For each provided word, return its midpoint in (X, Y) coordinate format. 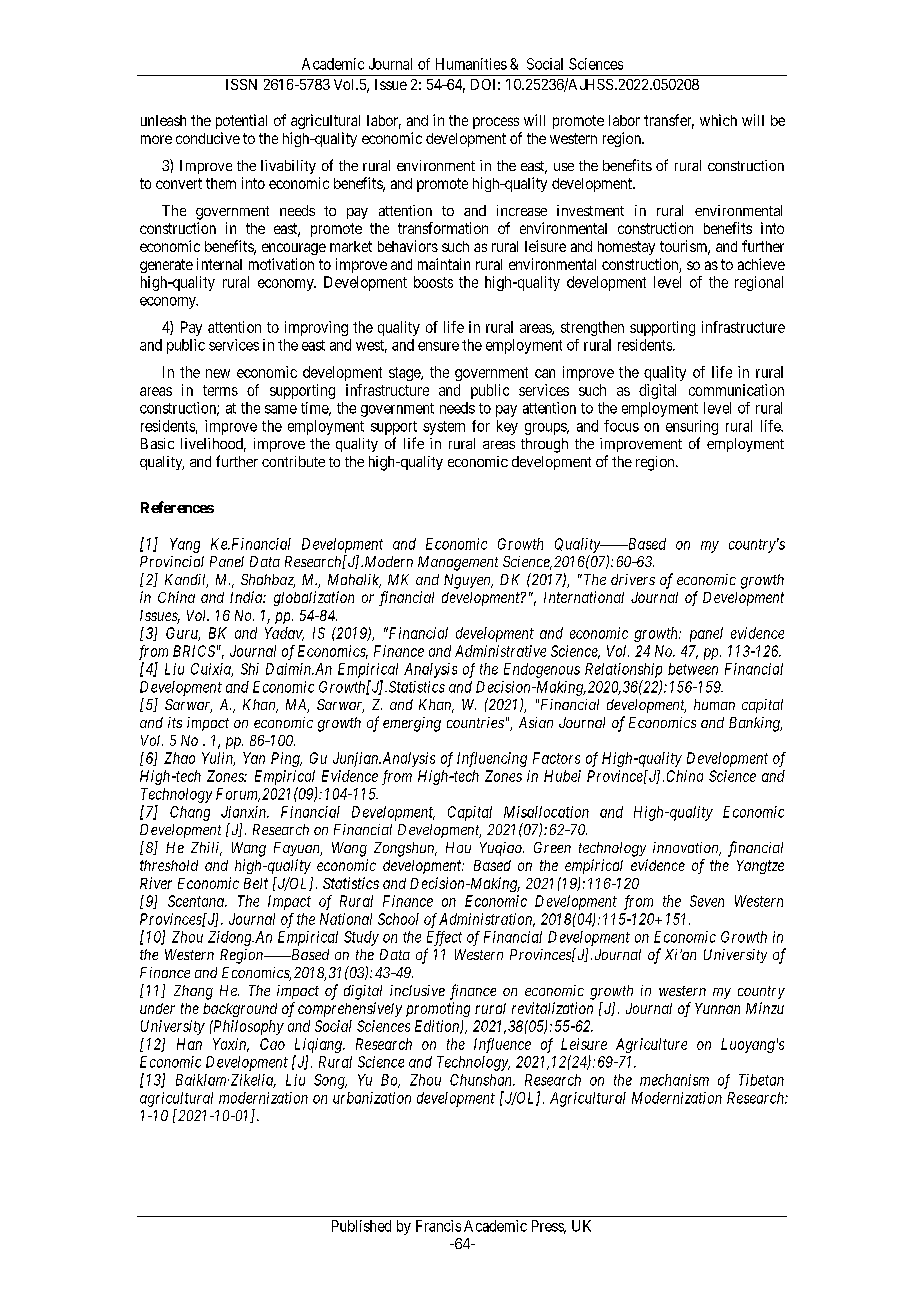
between (693, 669)
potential (241, 121)
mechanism (674, 1080)
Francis (438, 1226)
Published (361, 1226)
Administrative (500, 651)
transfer (669, 121)
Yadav (284, 634)
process (496, 123)
